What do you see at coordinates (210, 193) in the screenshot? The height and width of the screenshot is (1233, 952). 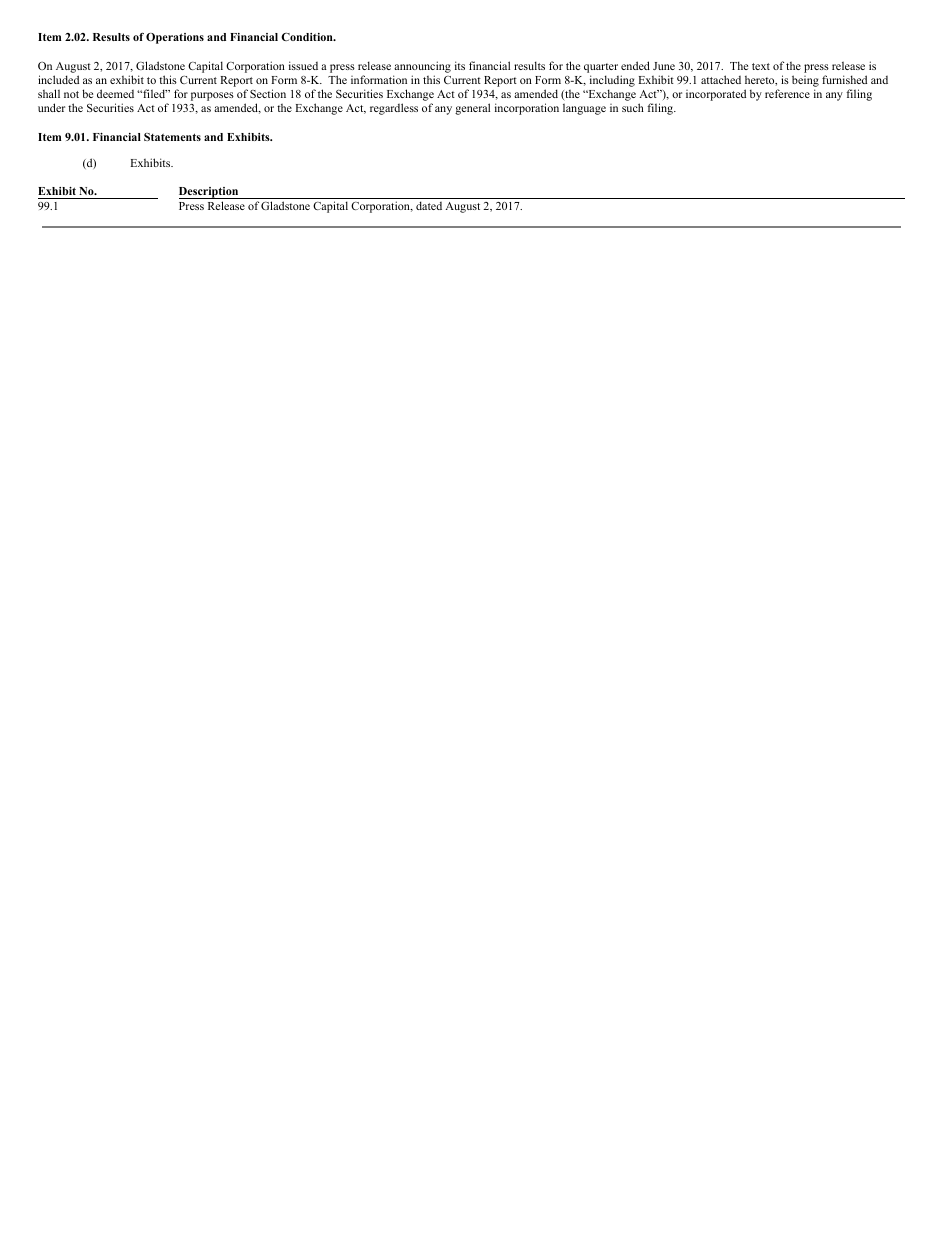 I see `Description` at bounding box center [210, 193].
